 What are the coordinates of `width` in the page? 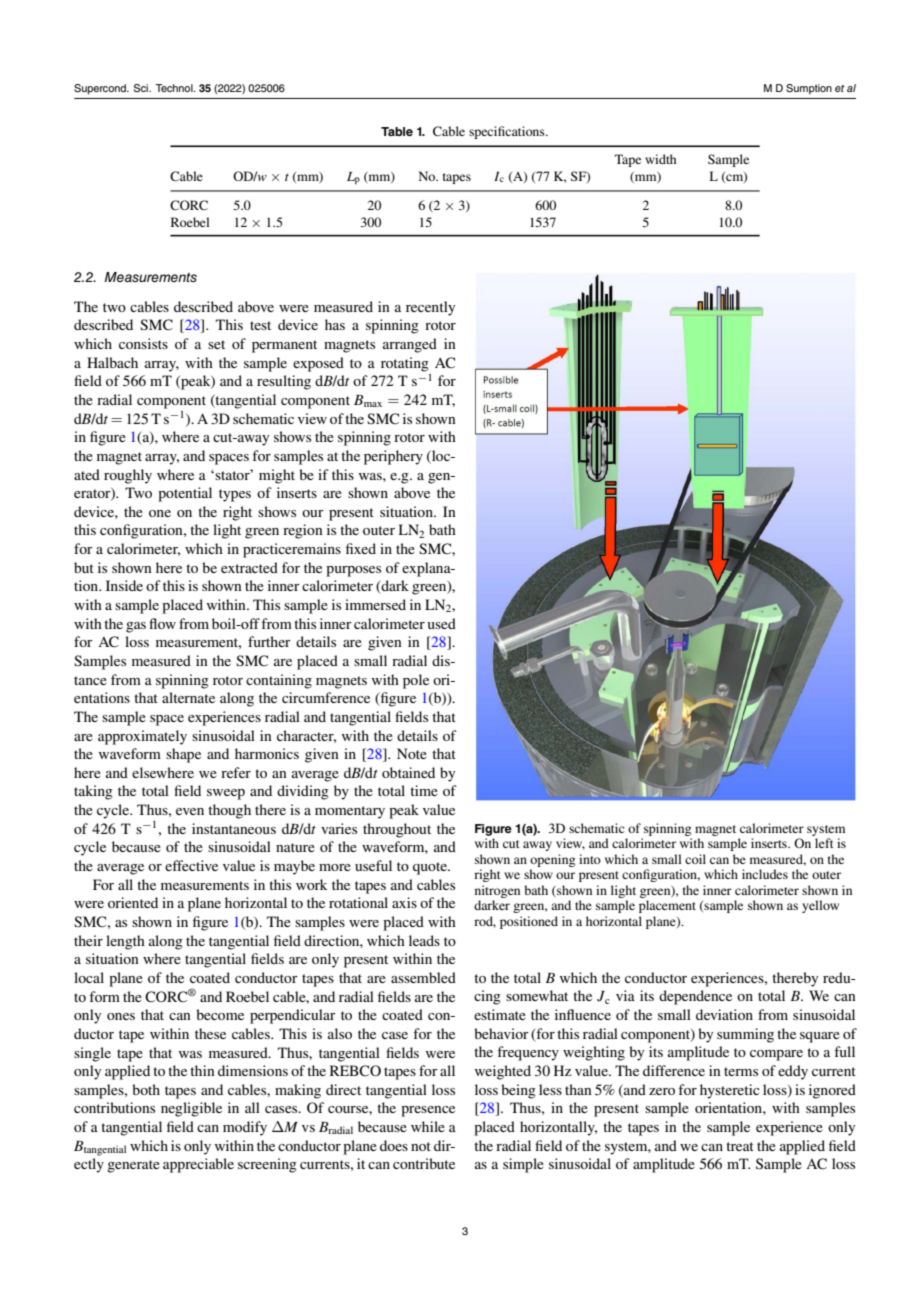 It's located at (660, 159).
